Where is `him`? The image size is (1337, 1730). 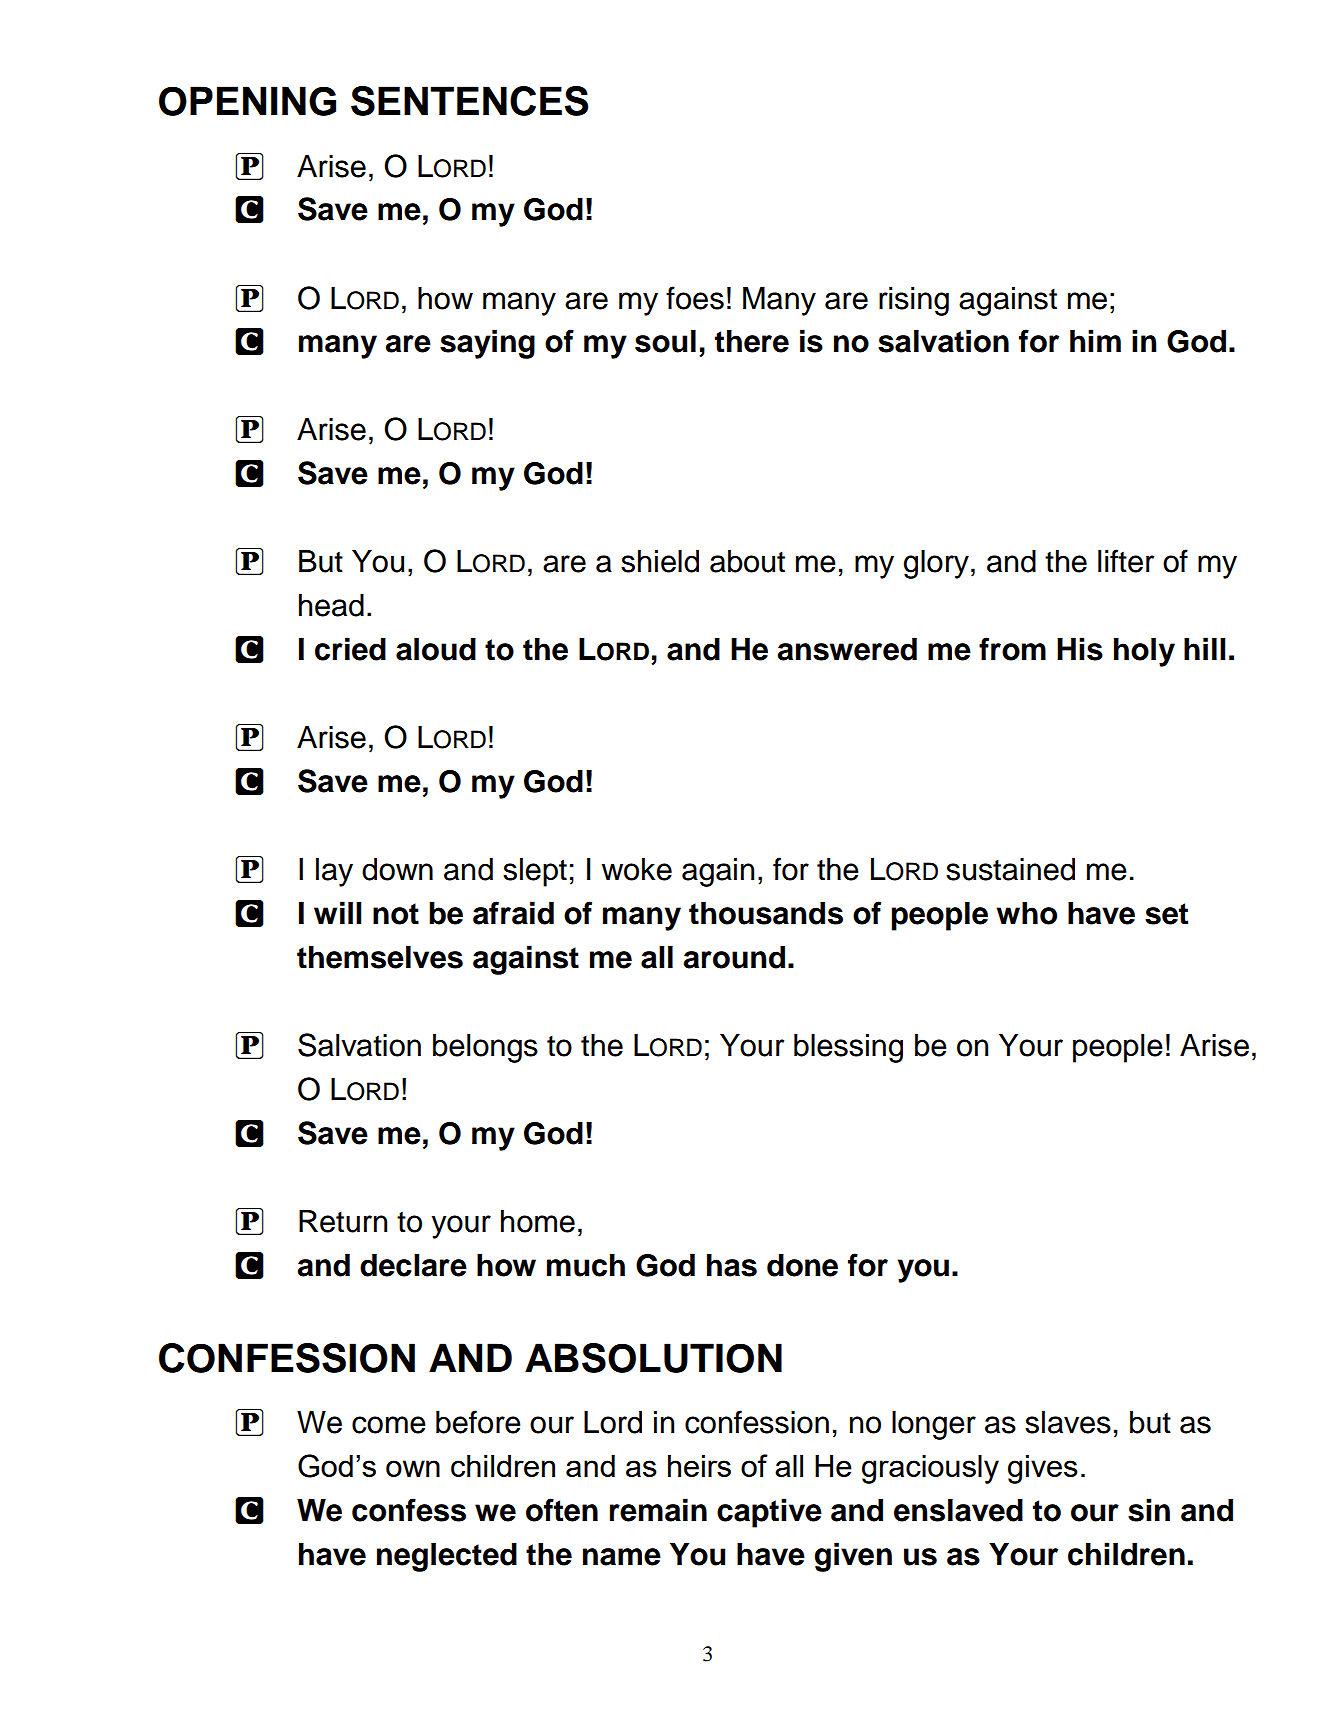
him is located at coordinates (1095, 340).
